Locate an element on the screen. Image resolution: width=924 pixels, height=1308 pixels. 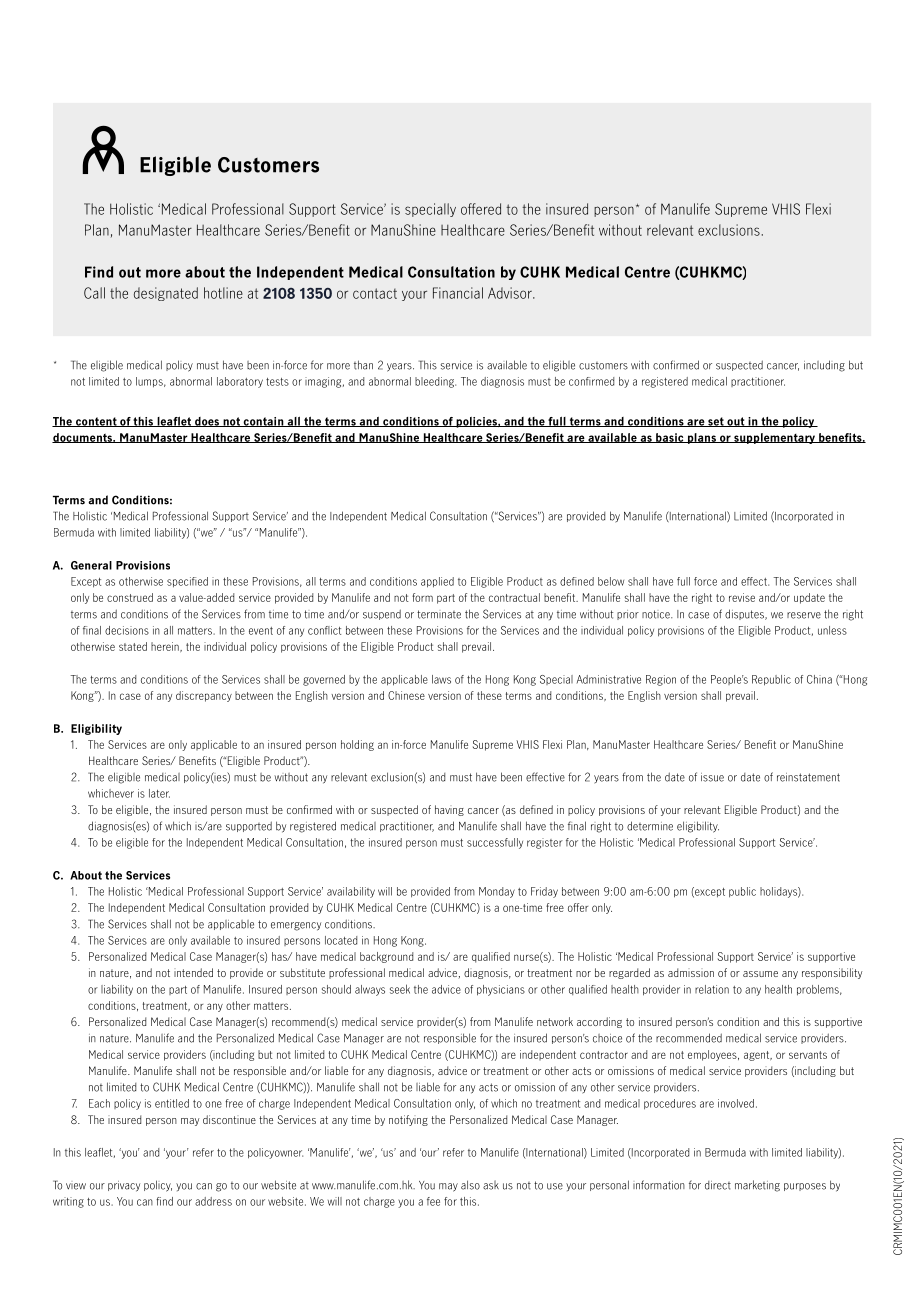
background is located at coordinates (386, 957).
